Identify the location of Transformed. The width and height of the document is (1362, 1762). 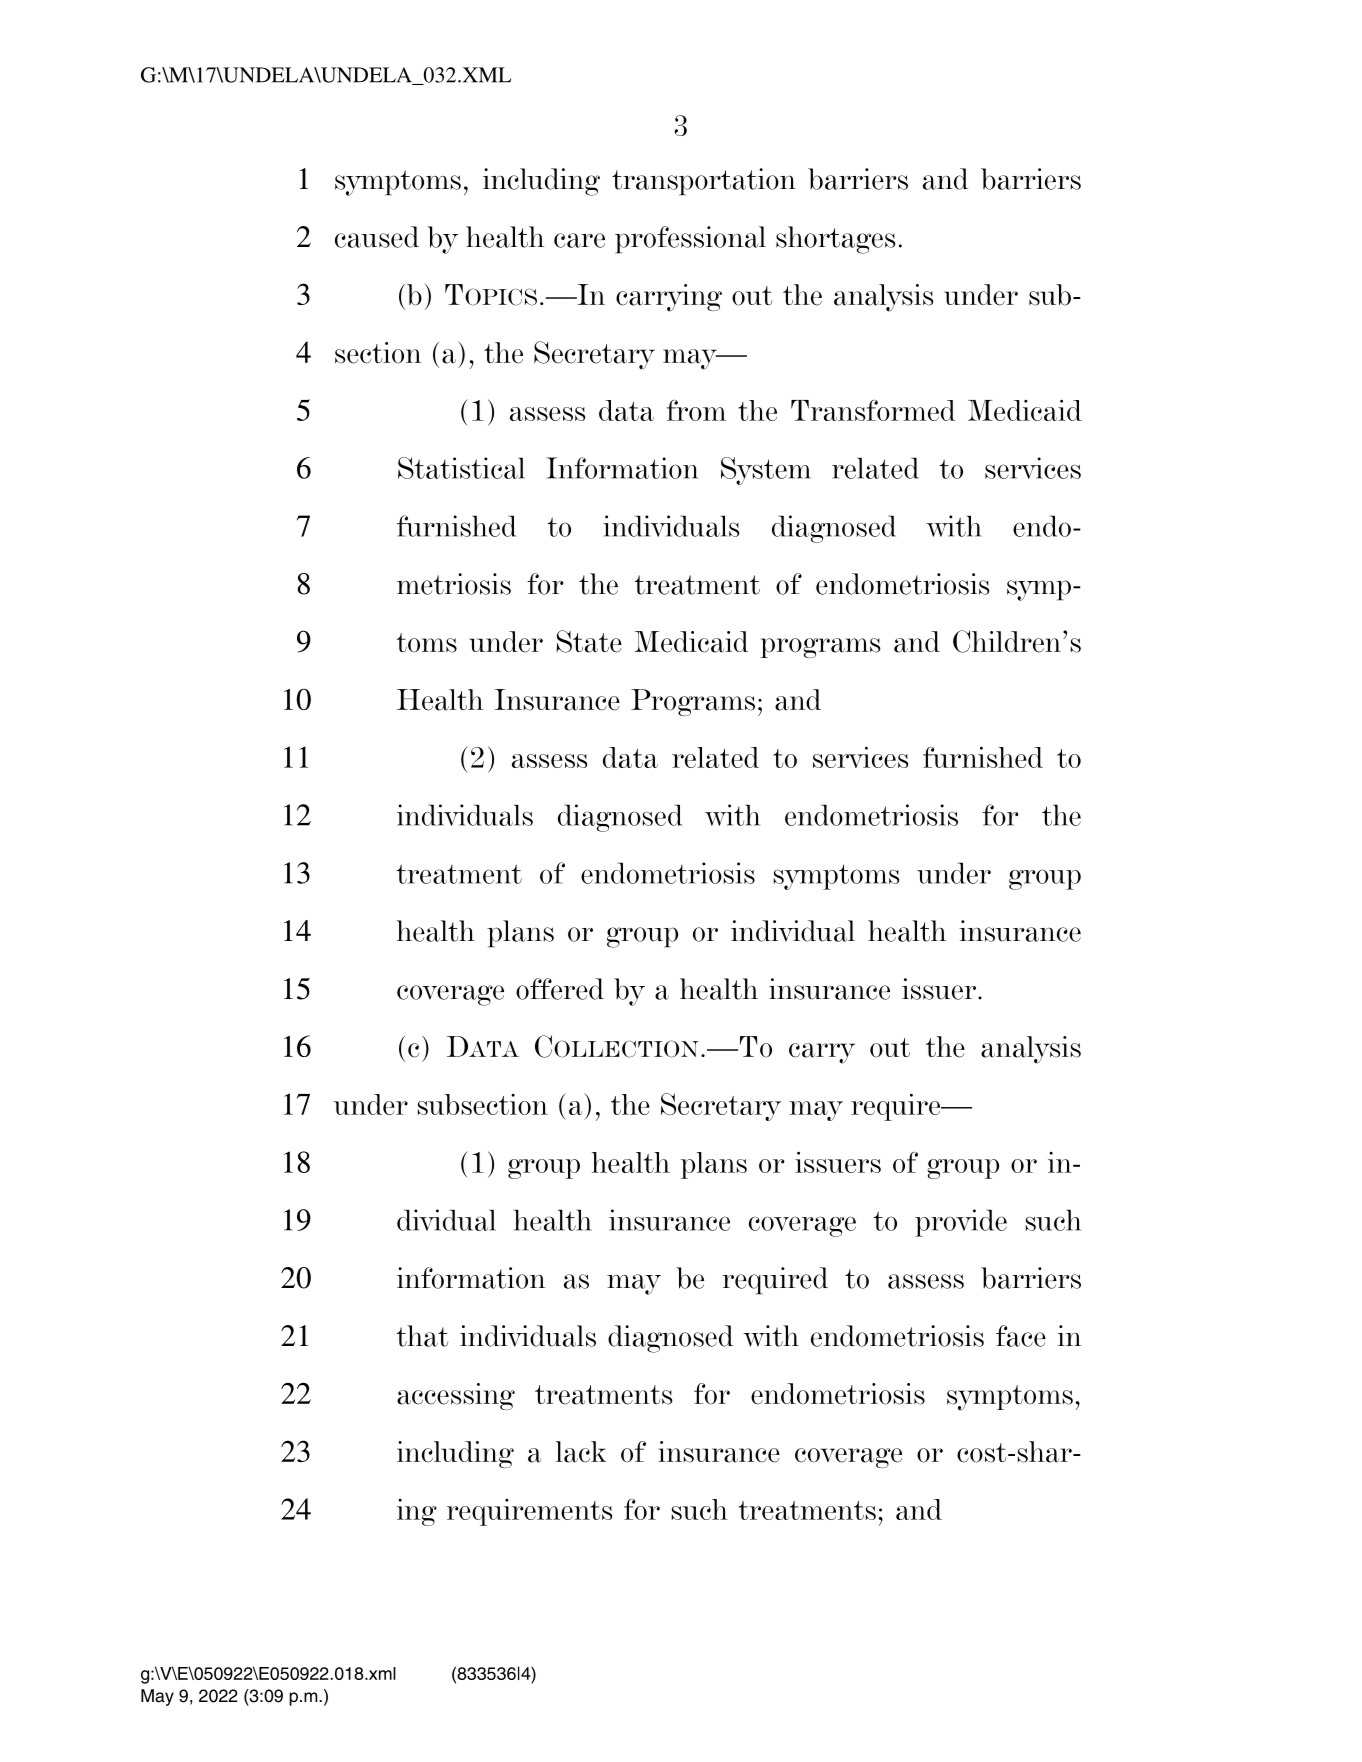
(873, 410).
